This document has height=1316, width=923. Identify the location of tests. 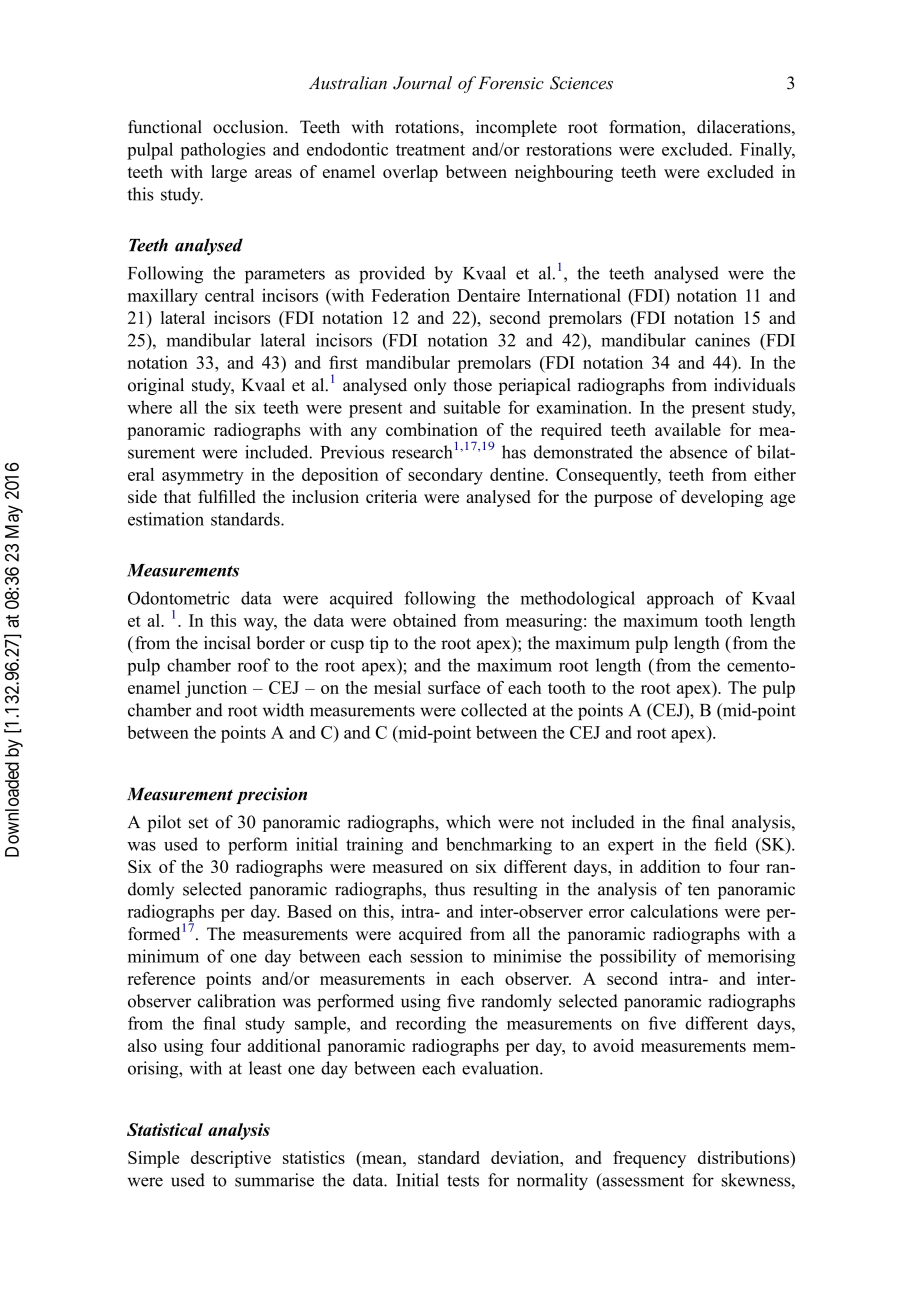
(463, 1181).
